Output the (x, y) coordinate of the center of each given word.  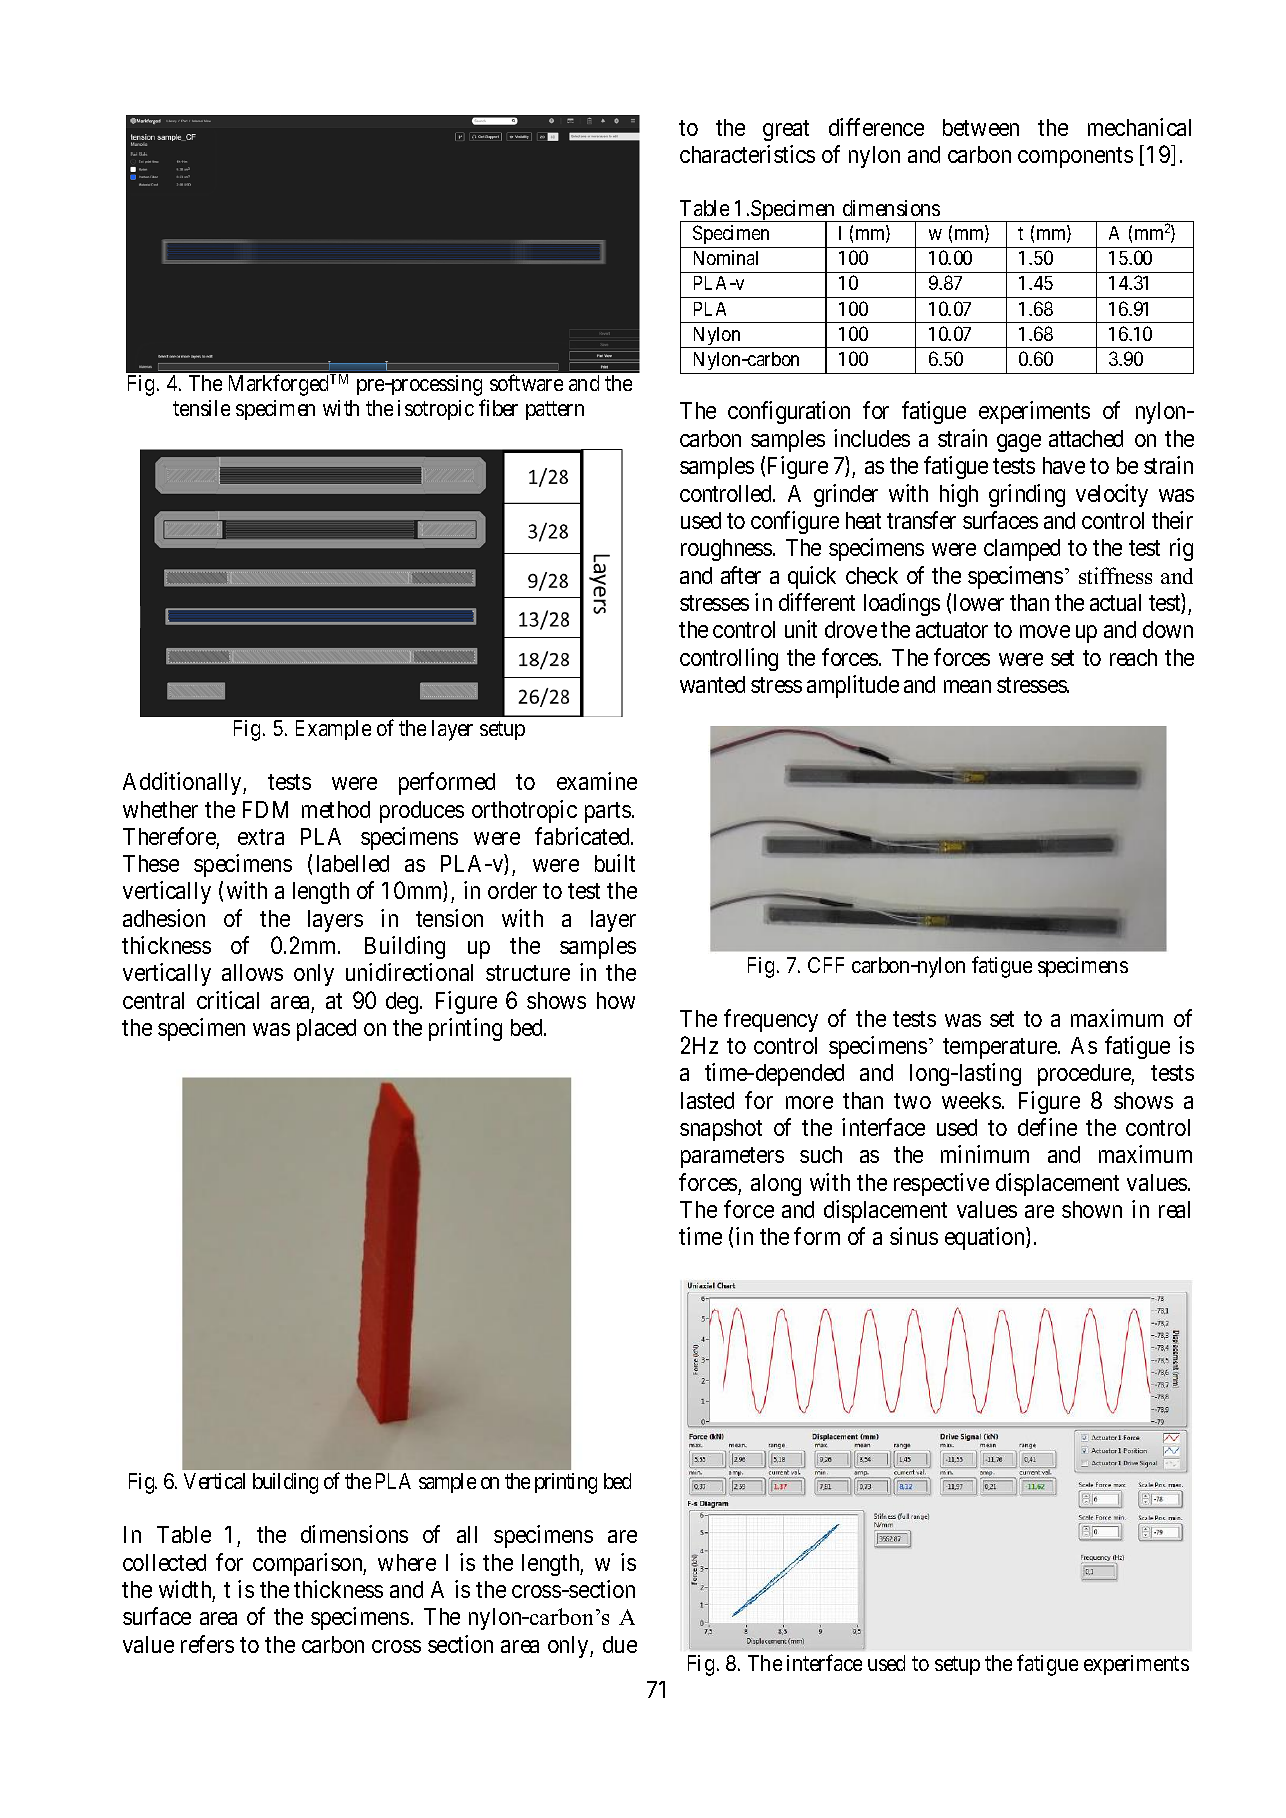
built (615, 863)
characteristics (747, 154)
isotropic (436, 410)
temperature (1001, 1049)
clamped (1022, 550)
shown (1092, 1209)
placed (326, 1030)
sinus (914, 1236)
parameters (732, 1157)
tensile (201, 408)
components (1075, 157)
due (620, 1644)
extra (261, 837)
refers (207, 1644)
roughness (726, 550)
